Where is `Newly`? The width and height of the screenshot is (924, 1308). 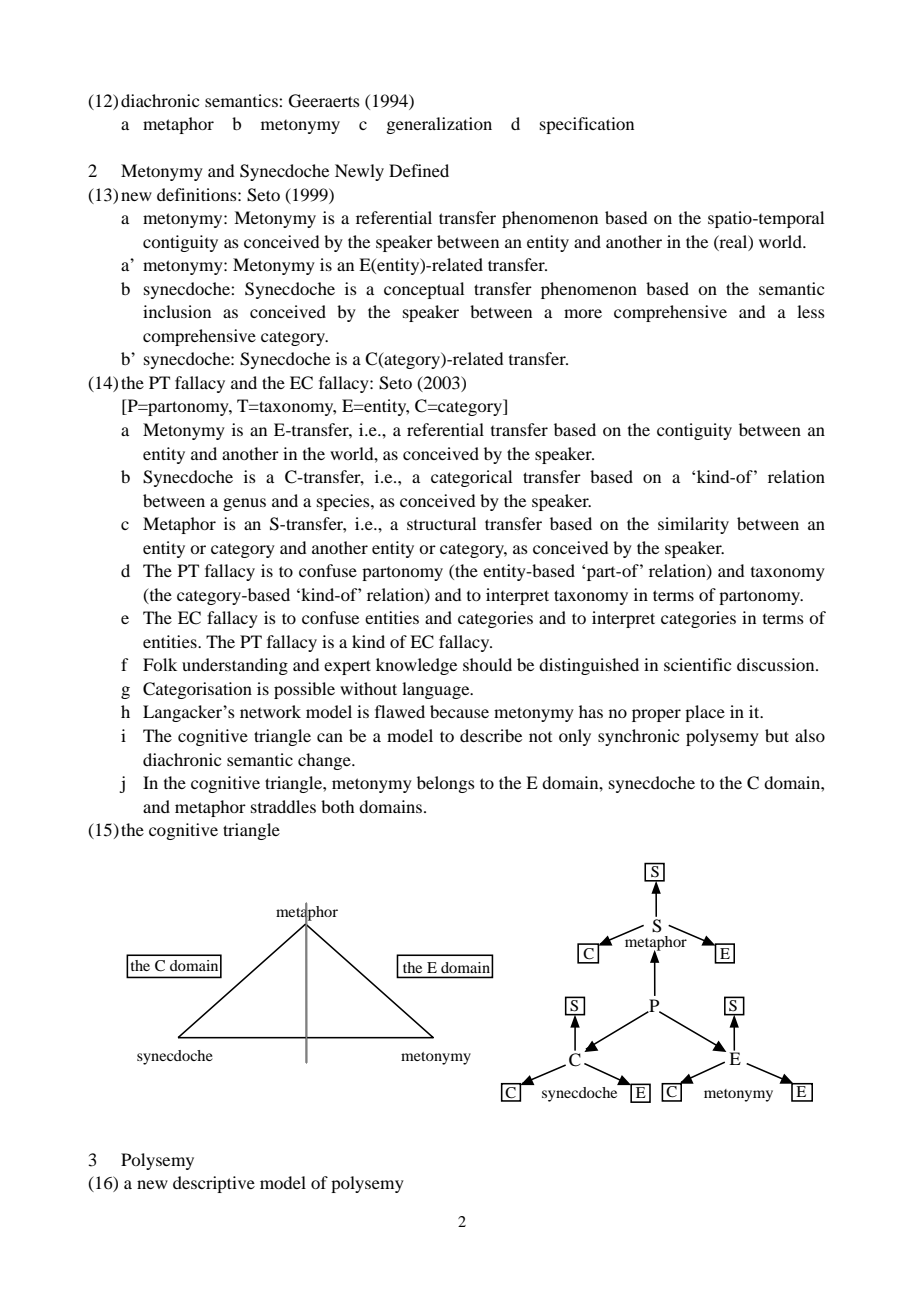 Newly is located at coordinates (359, 172).
